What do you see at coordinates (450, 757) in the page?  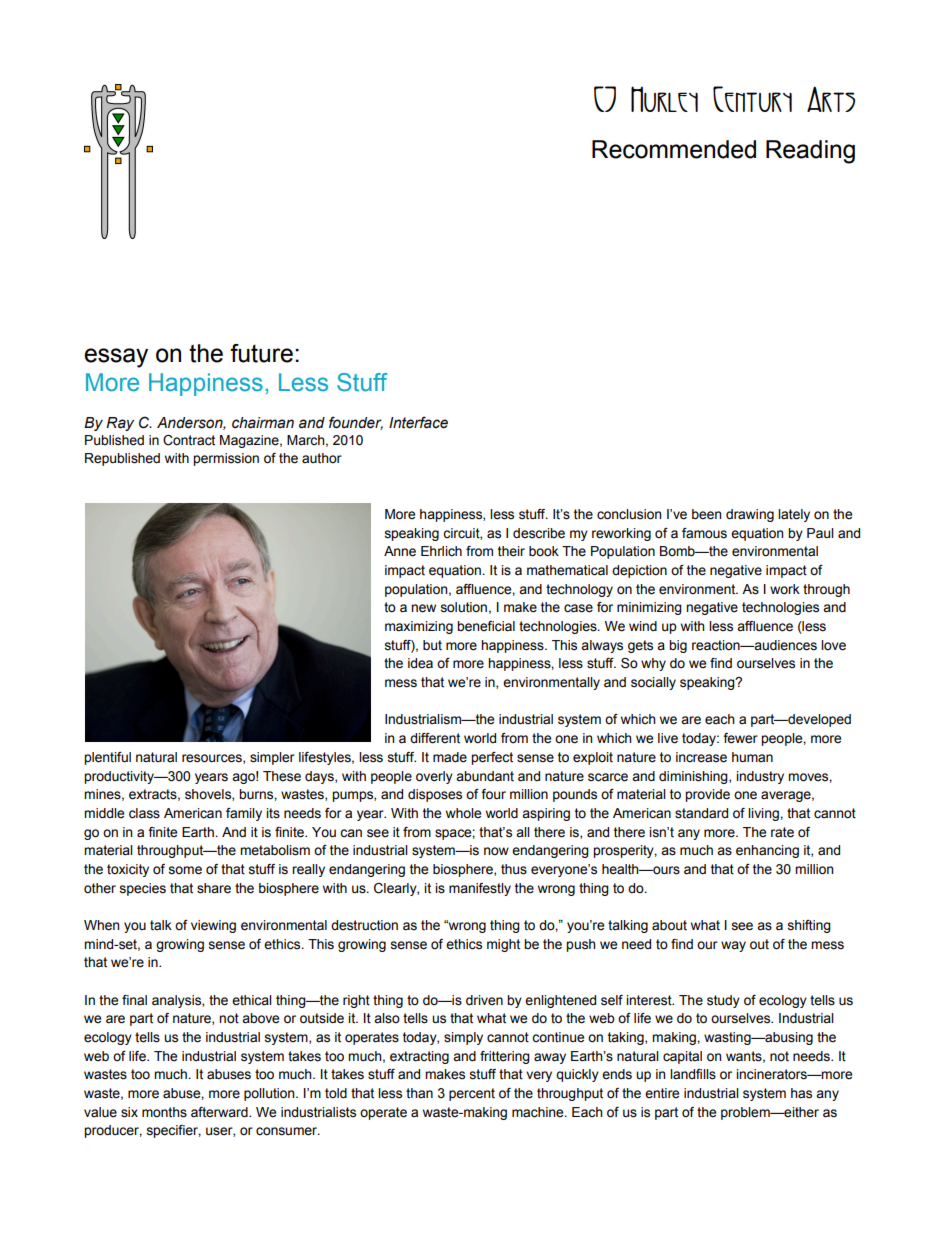 I see `made` at bounding box center [450, 757].
